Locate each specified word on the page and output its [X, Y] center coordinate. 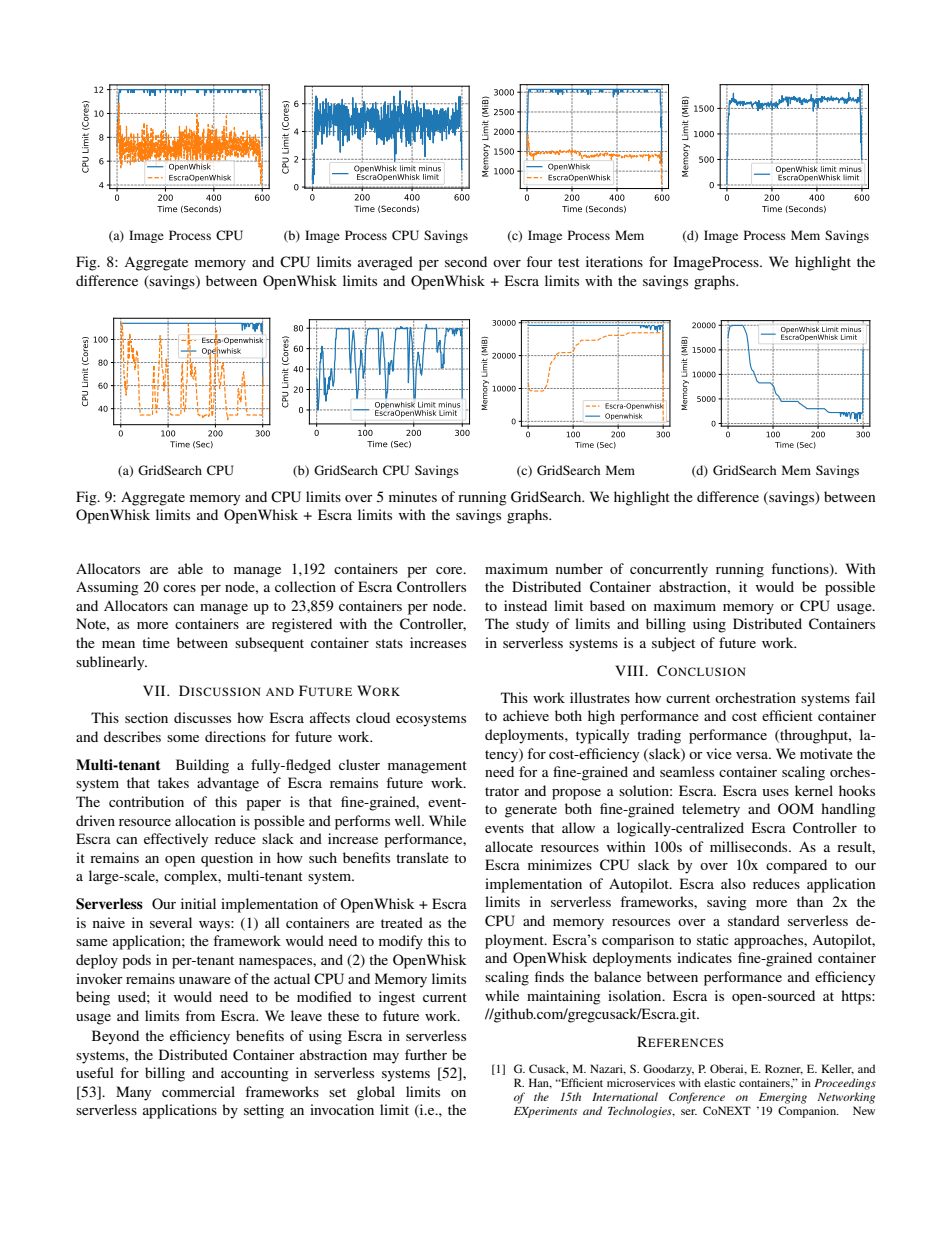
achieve [526, 715]
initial [198, 903]
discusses [202, 717]
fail [865, 697]
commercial [198, 1091]
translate [422, 857]
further [426, 1054]
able [190, 568]
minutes [413, 496]
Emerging [783, 1098]
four [539, 261]
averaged [385, 263]
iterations [614, 261]
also [733, 883]
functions [801, 569]
